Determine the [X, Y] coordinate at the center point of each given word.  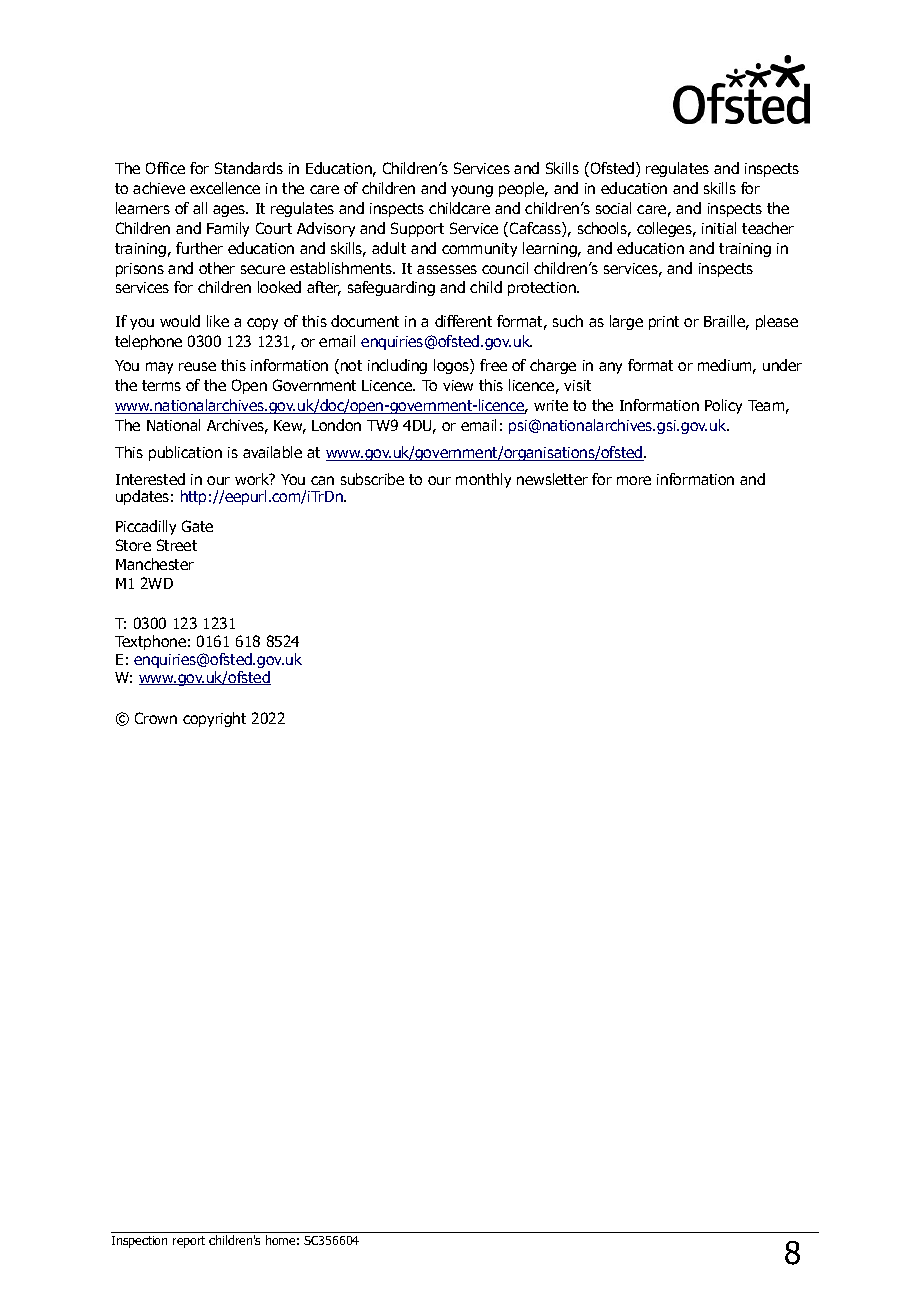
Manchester [155, 564]
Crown [156, 718]
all [200, 208]
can [322, 480]
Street [177, 545]
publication [185, 453]
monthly [483, 480]
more [634, 480]
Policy [723, 406]
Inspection [139, 1242]
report [189, 1242]
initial [719, 228]
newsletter [552, 479]
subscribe [372, 479]
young [472, 191]
